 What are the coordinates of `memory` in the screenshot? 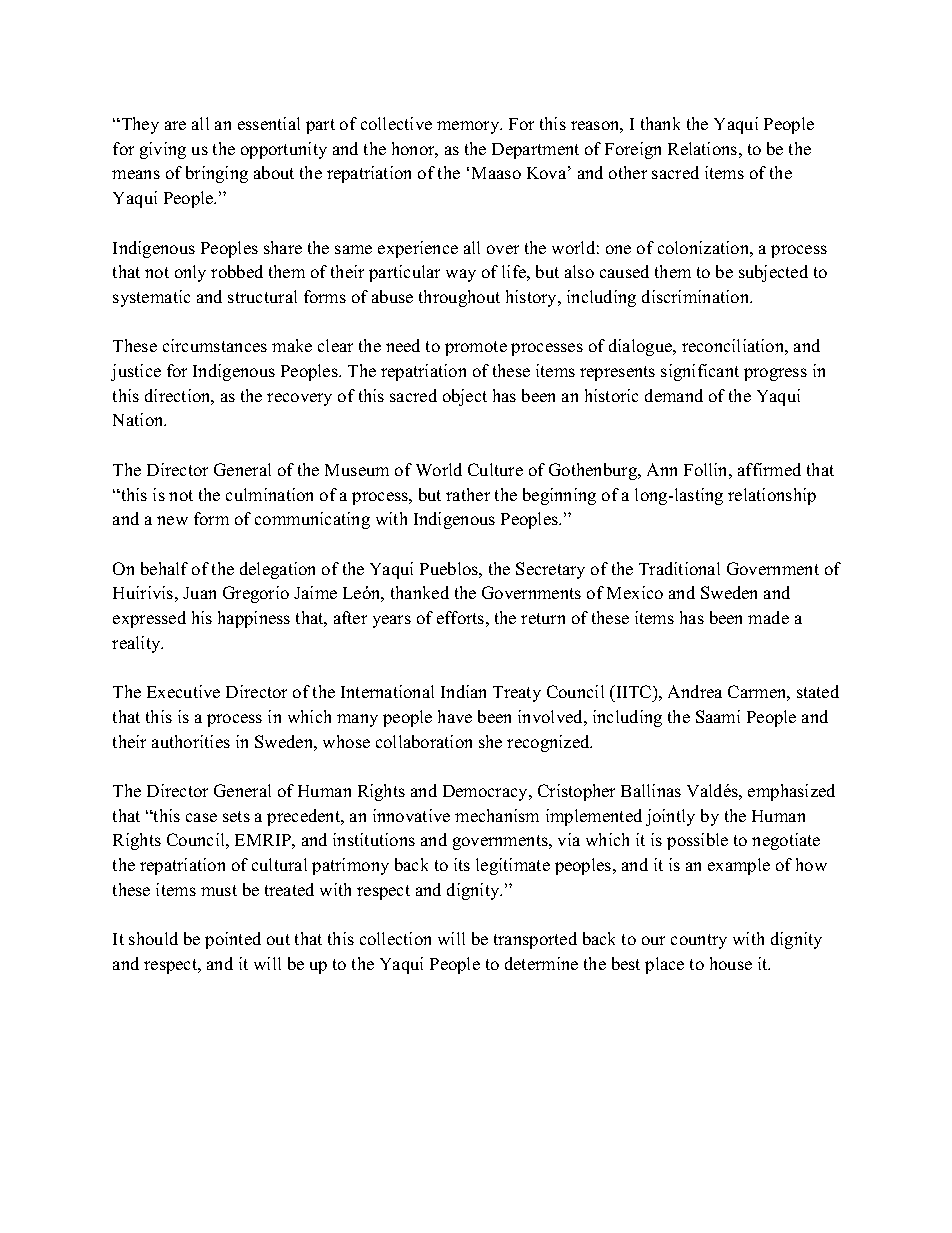 It's located at (469, 127).
